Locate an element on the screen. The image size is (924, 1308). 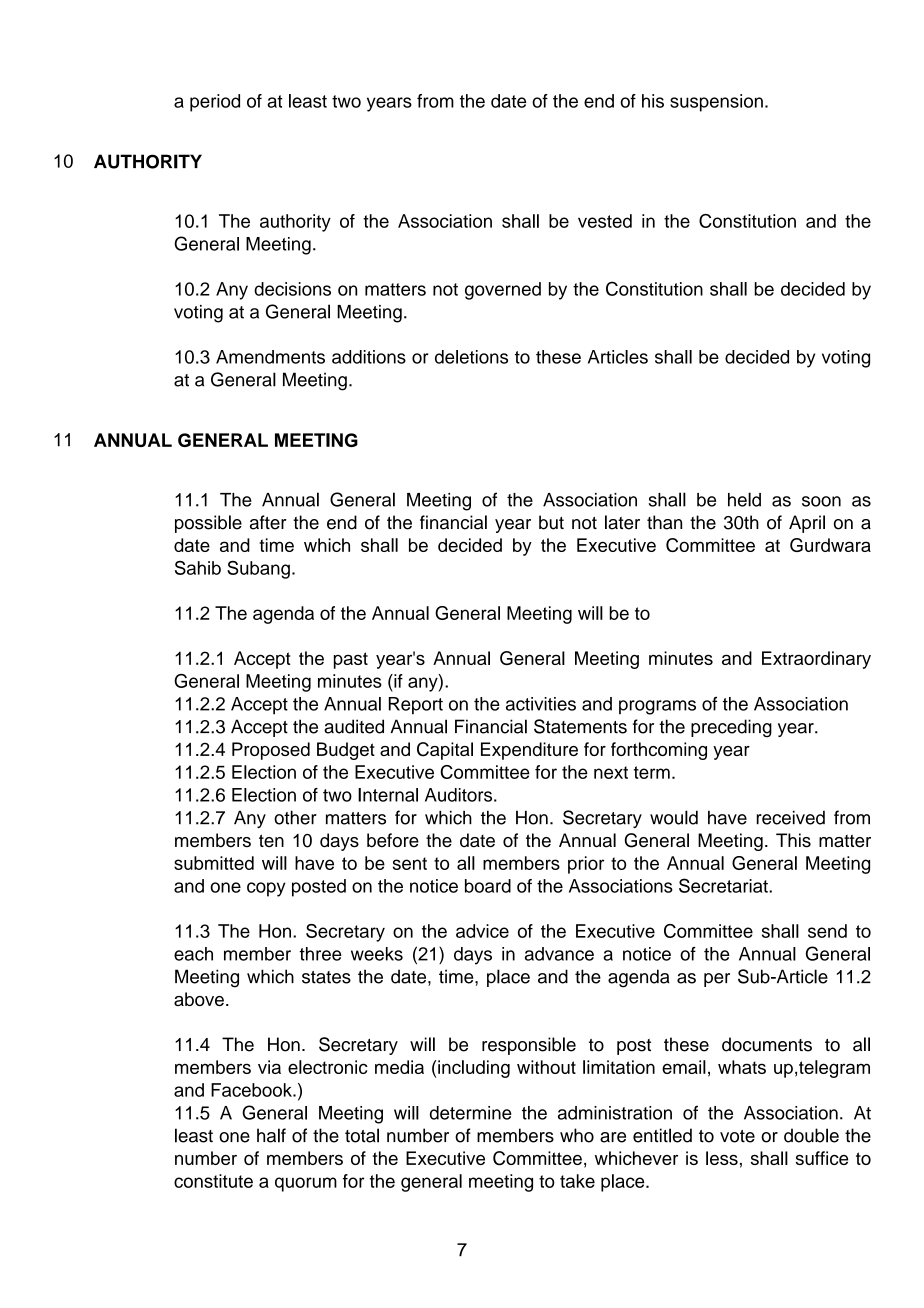
suspension is located at coordinates (716, 103).
